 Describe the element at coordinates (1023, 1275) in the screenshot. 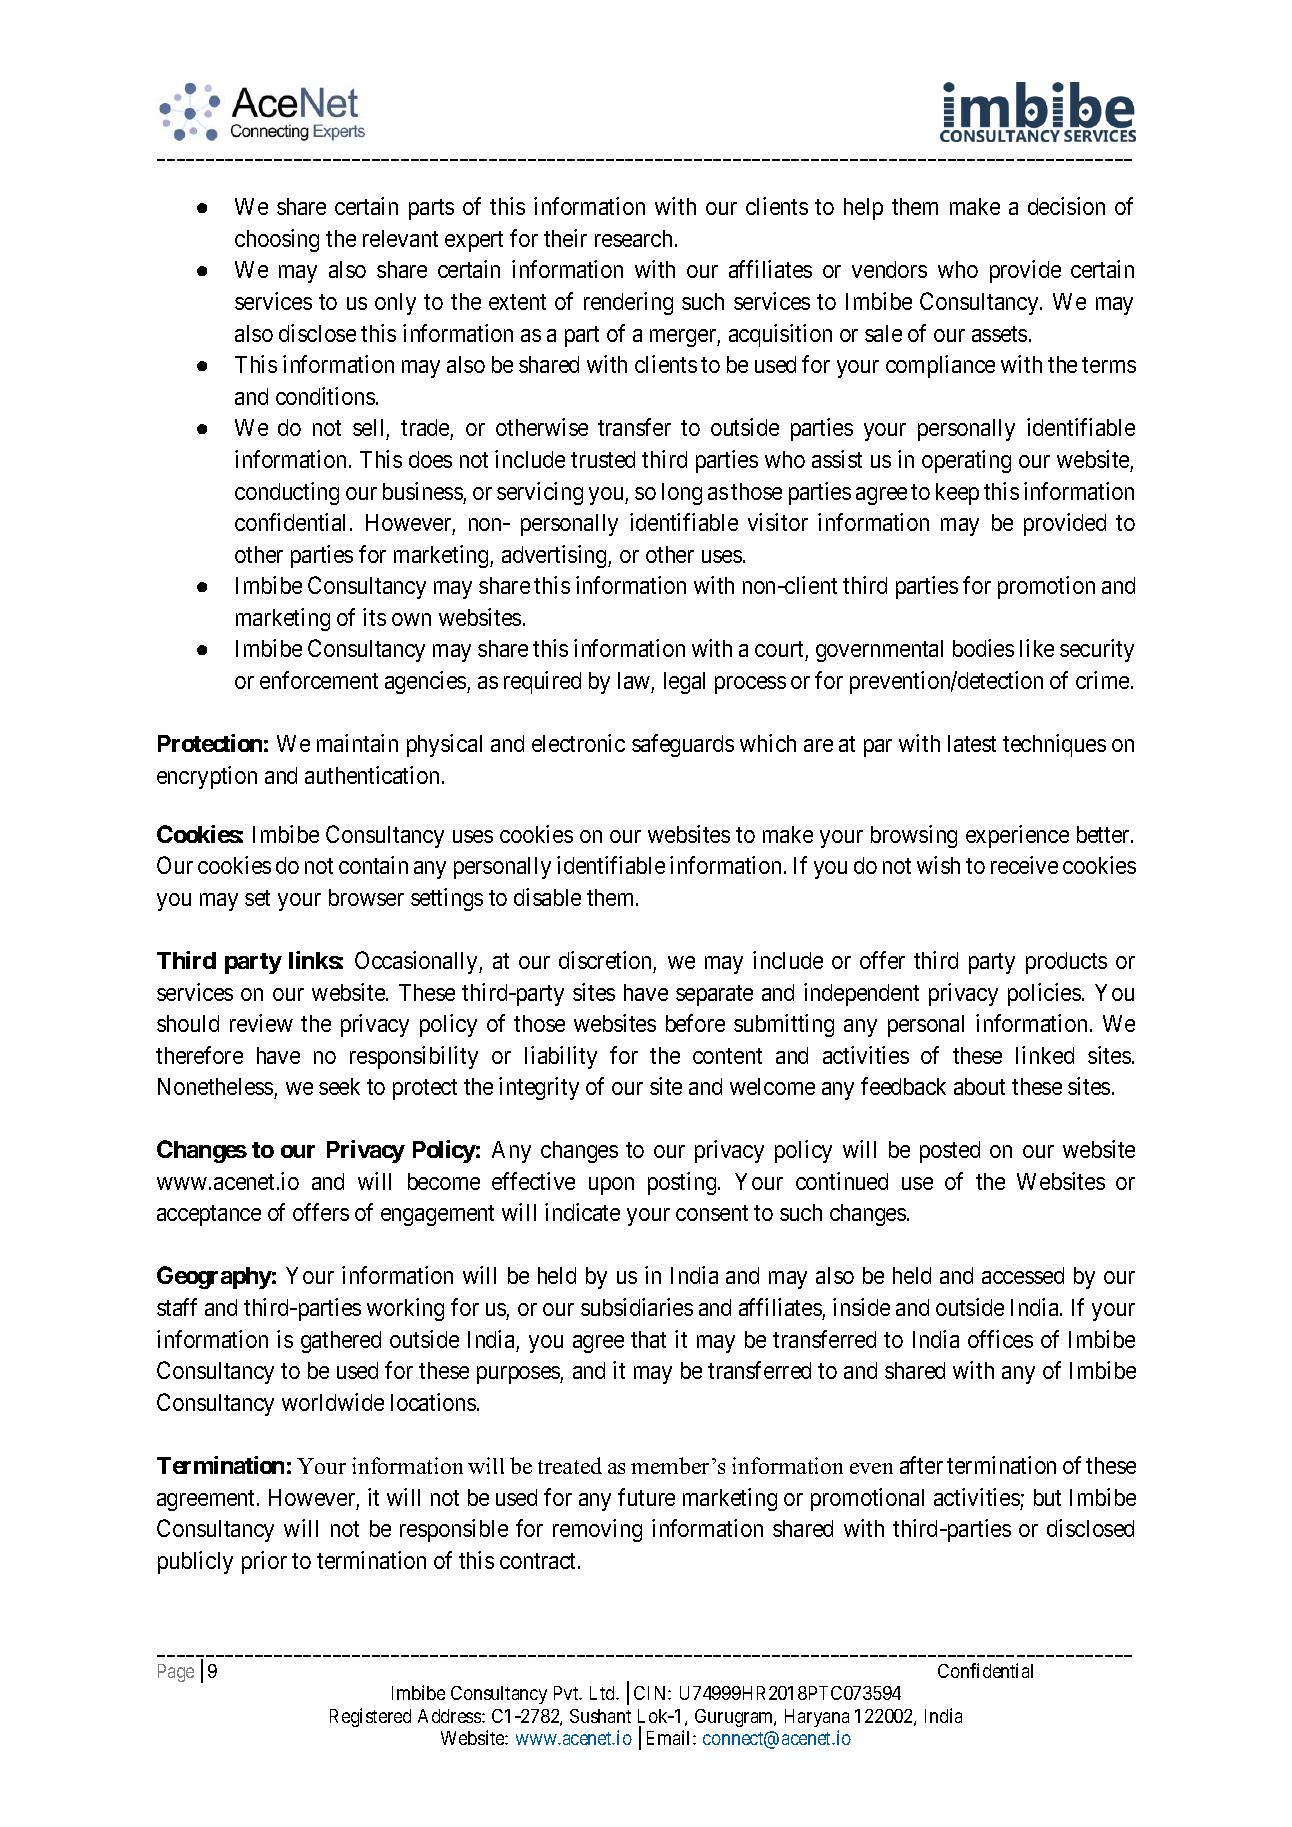

I see `accessed` at that location.
